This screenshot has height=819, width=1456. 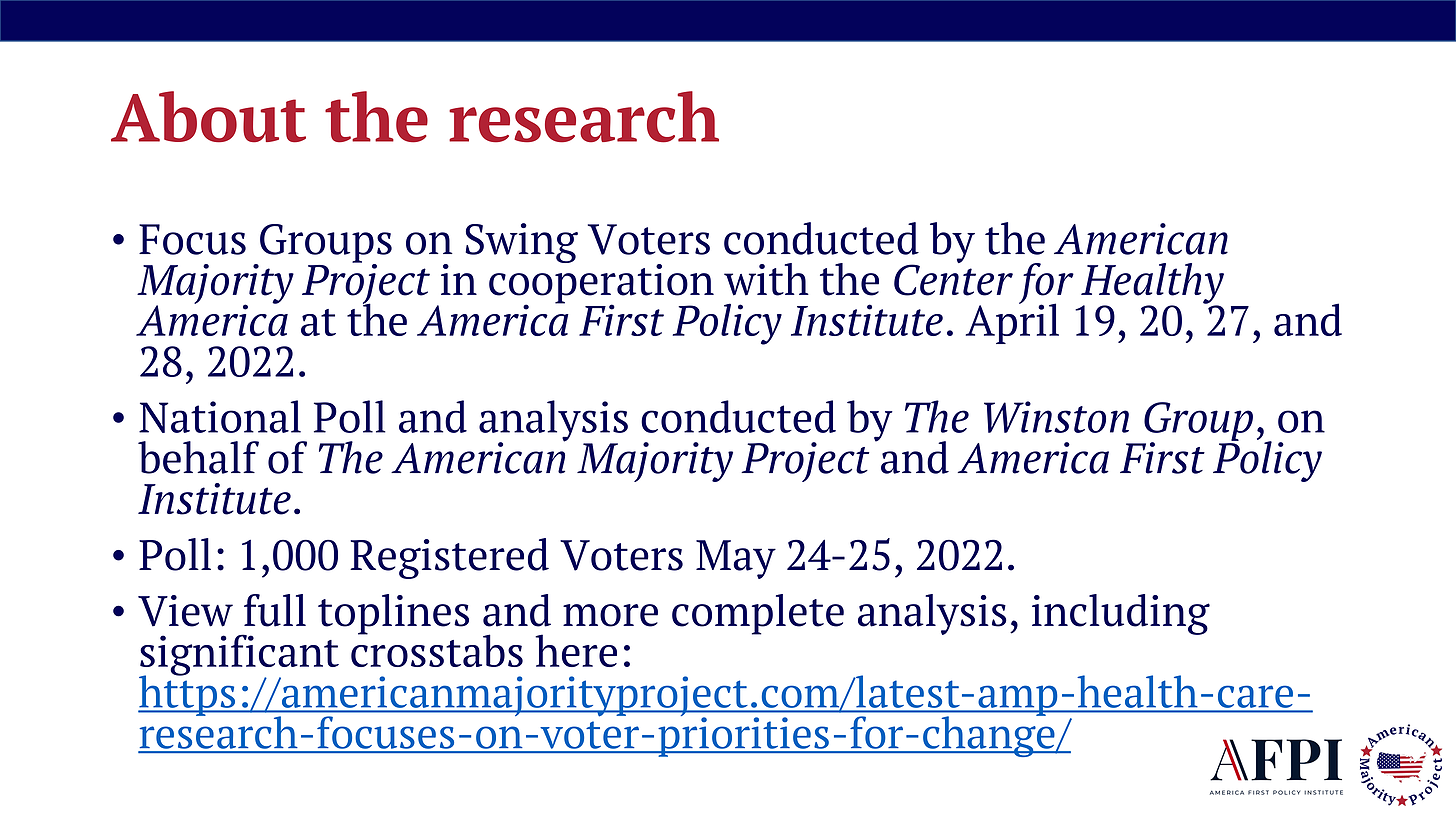 I want to click on including, so click(x=1121, y=614).
